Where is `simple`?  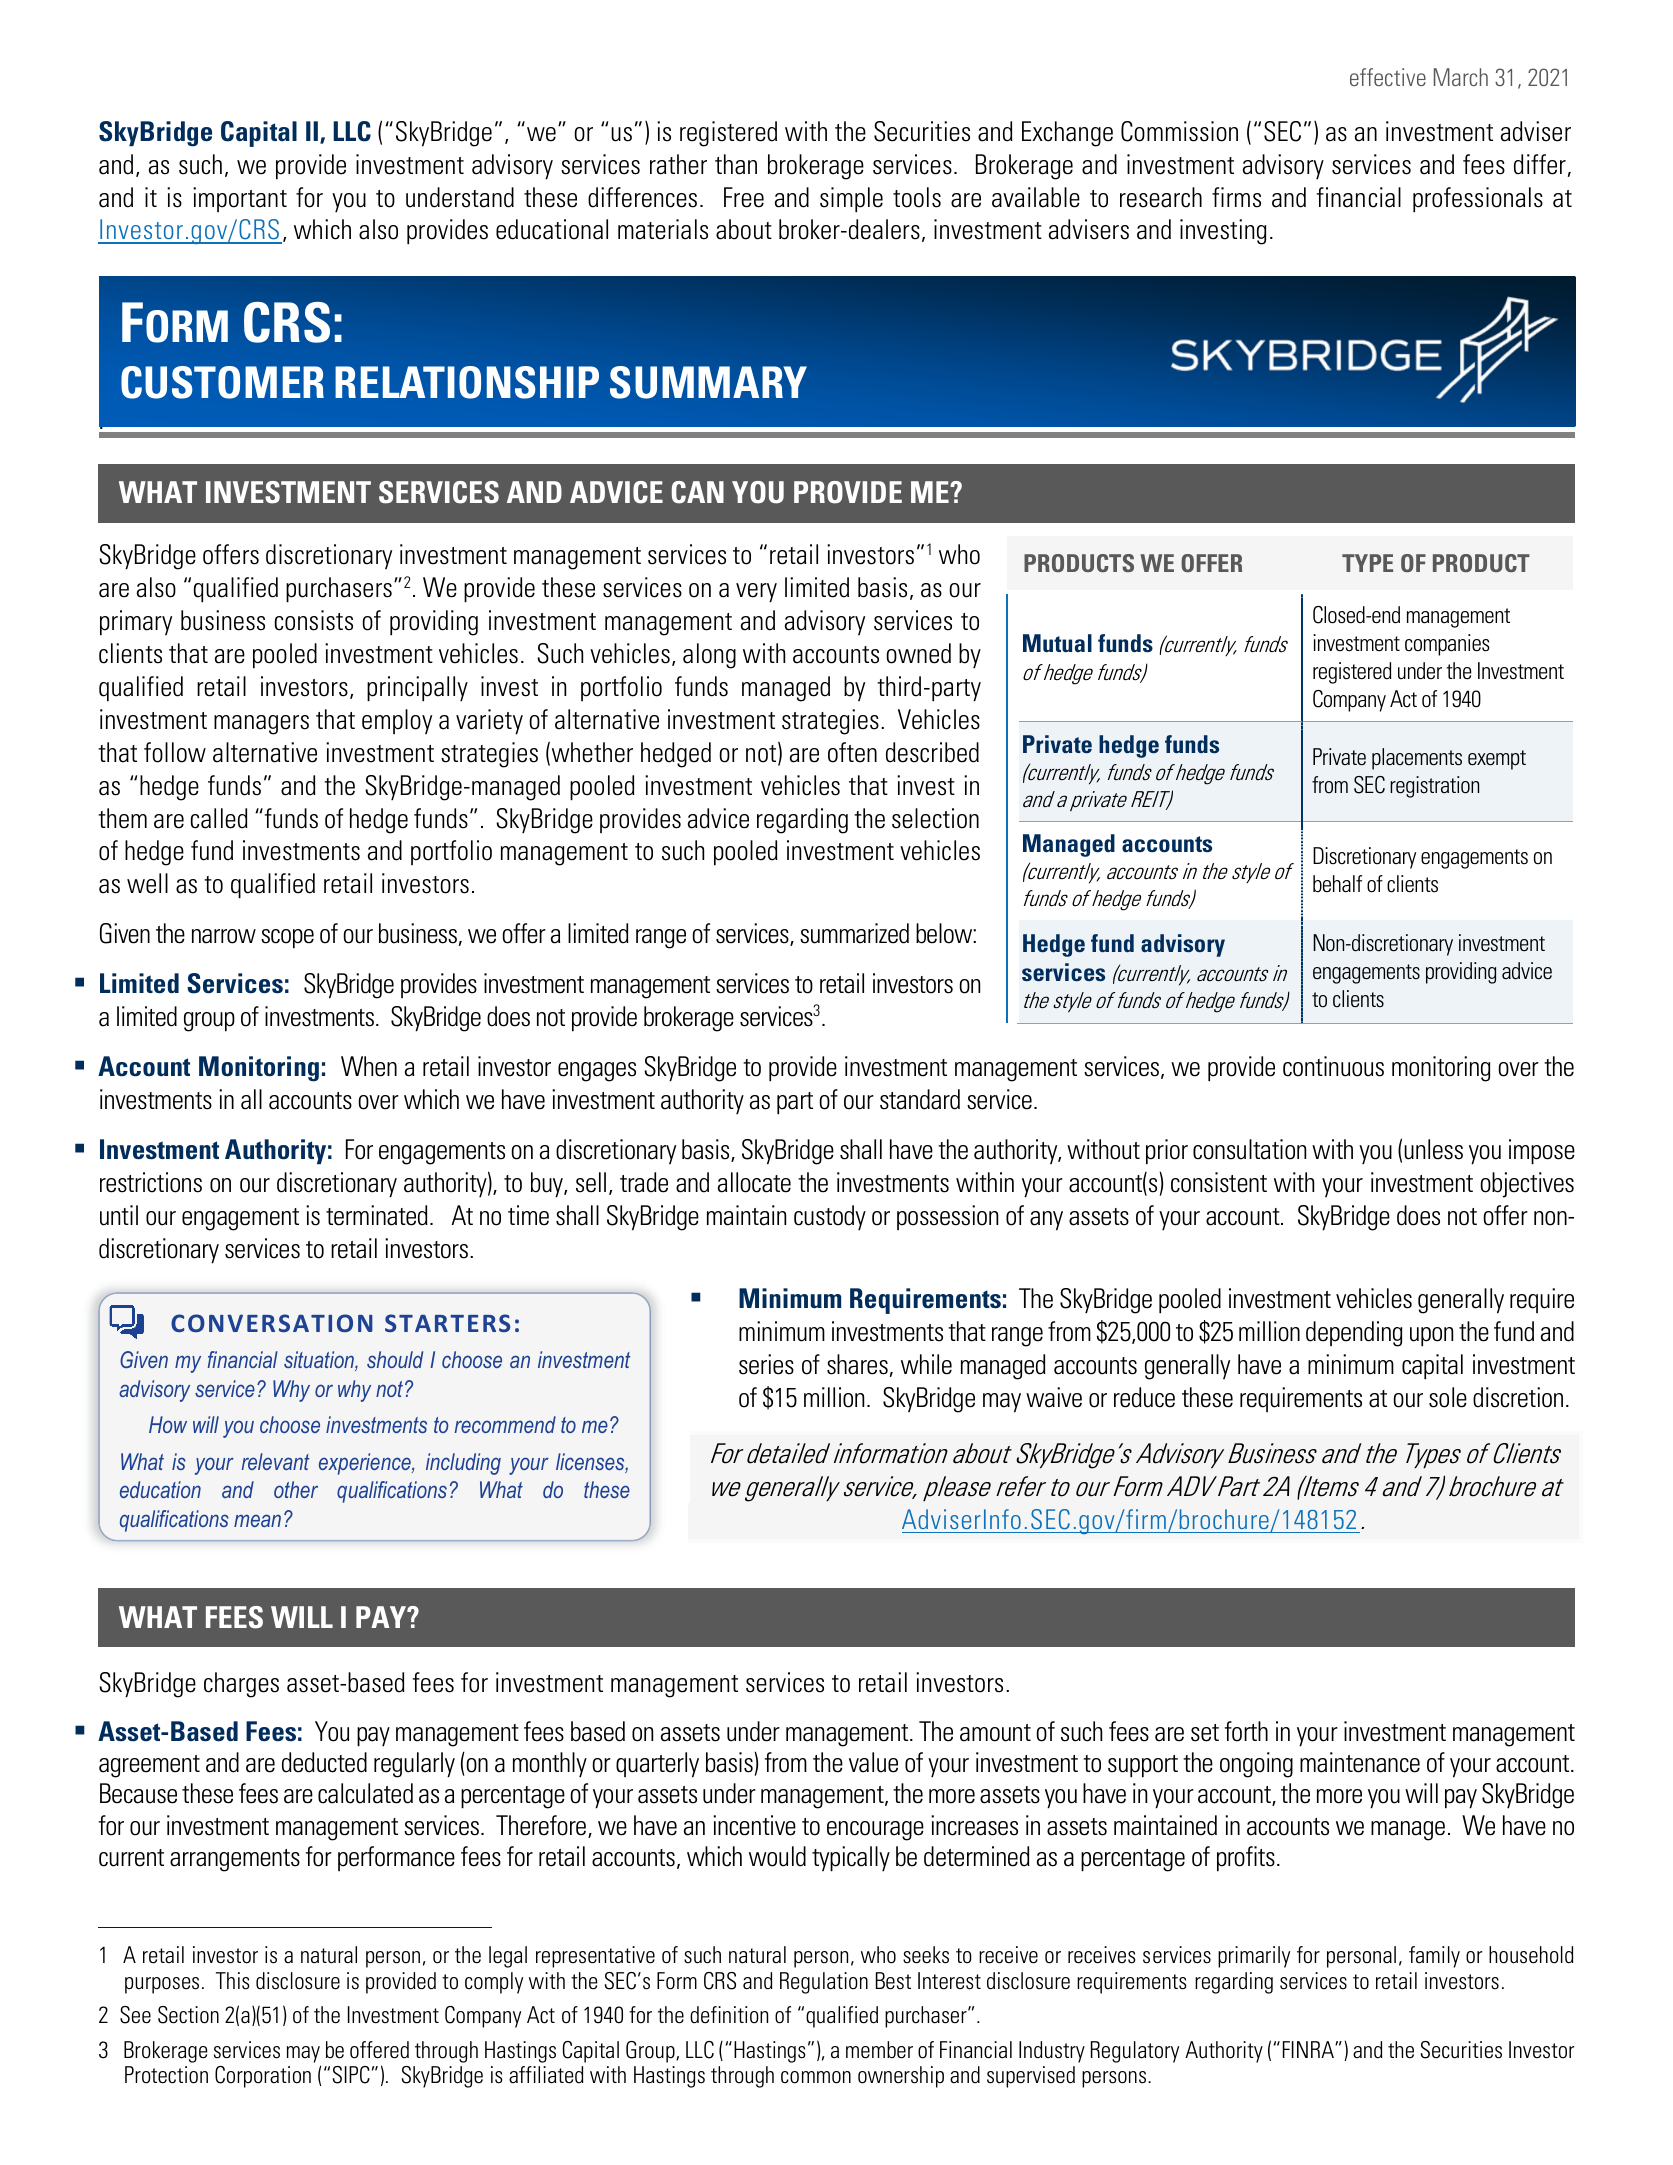 simple is located at coordinates (851, 200).
